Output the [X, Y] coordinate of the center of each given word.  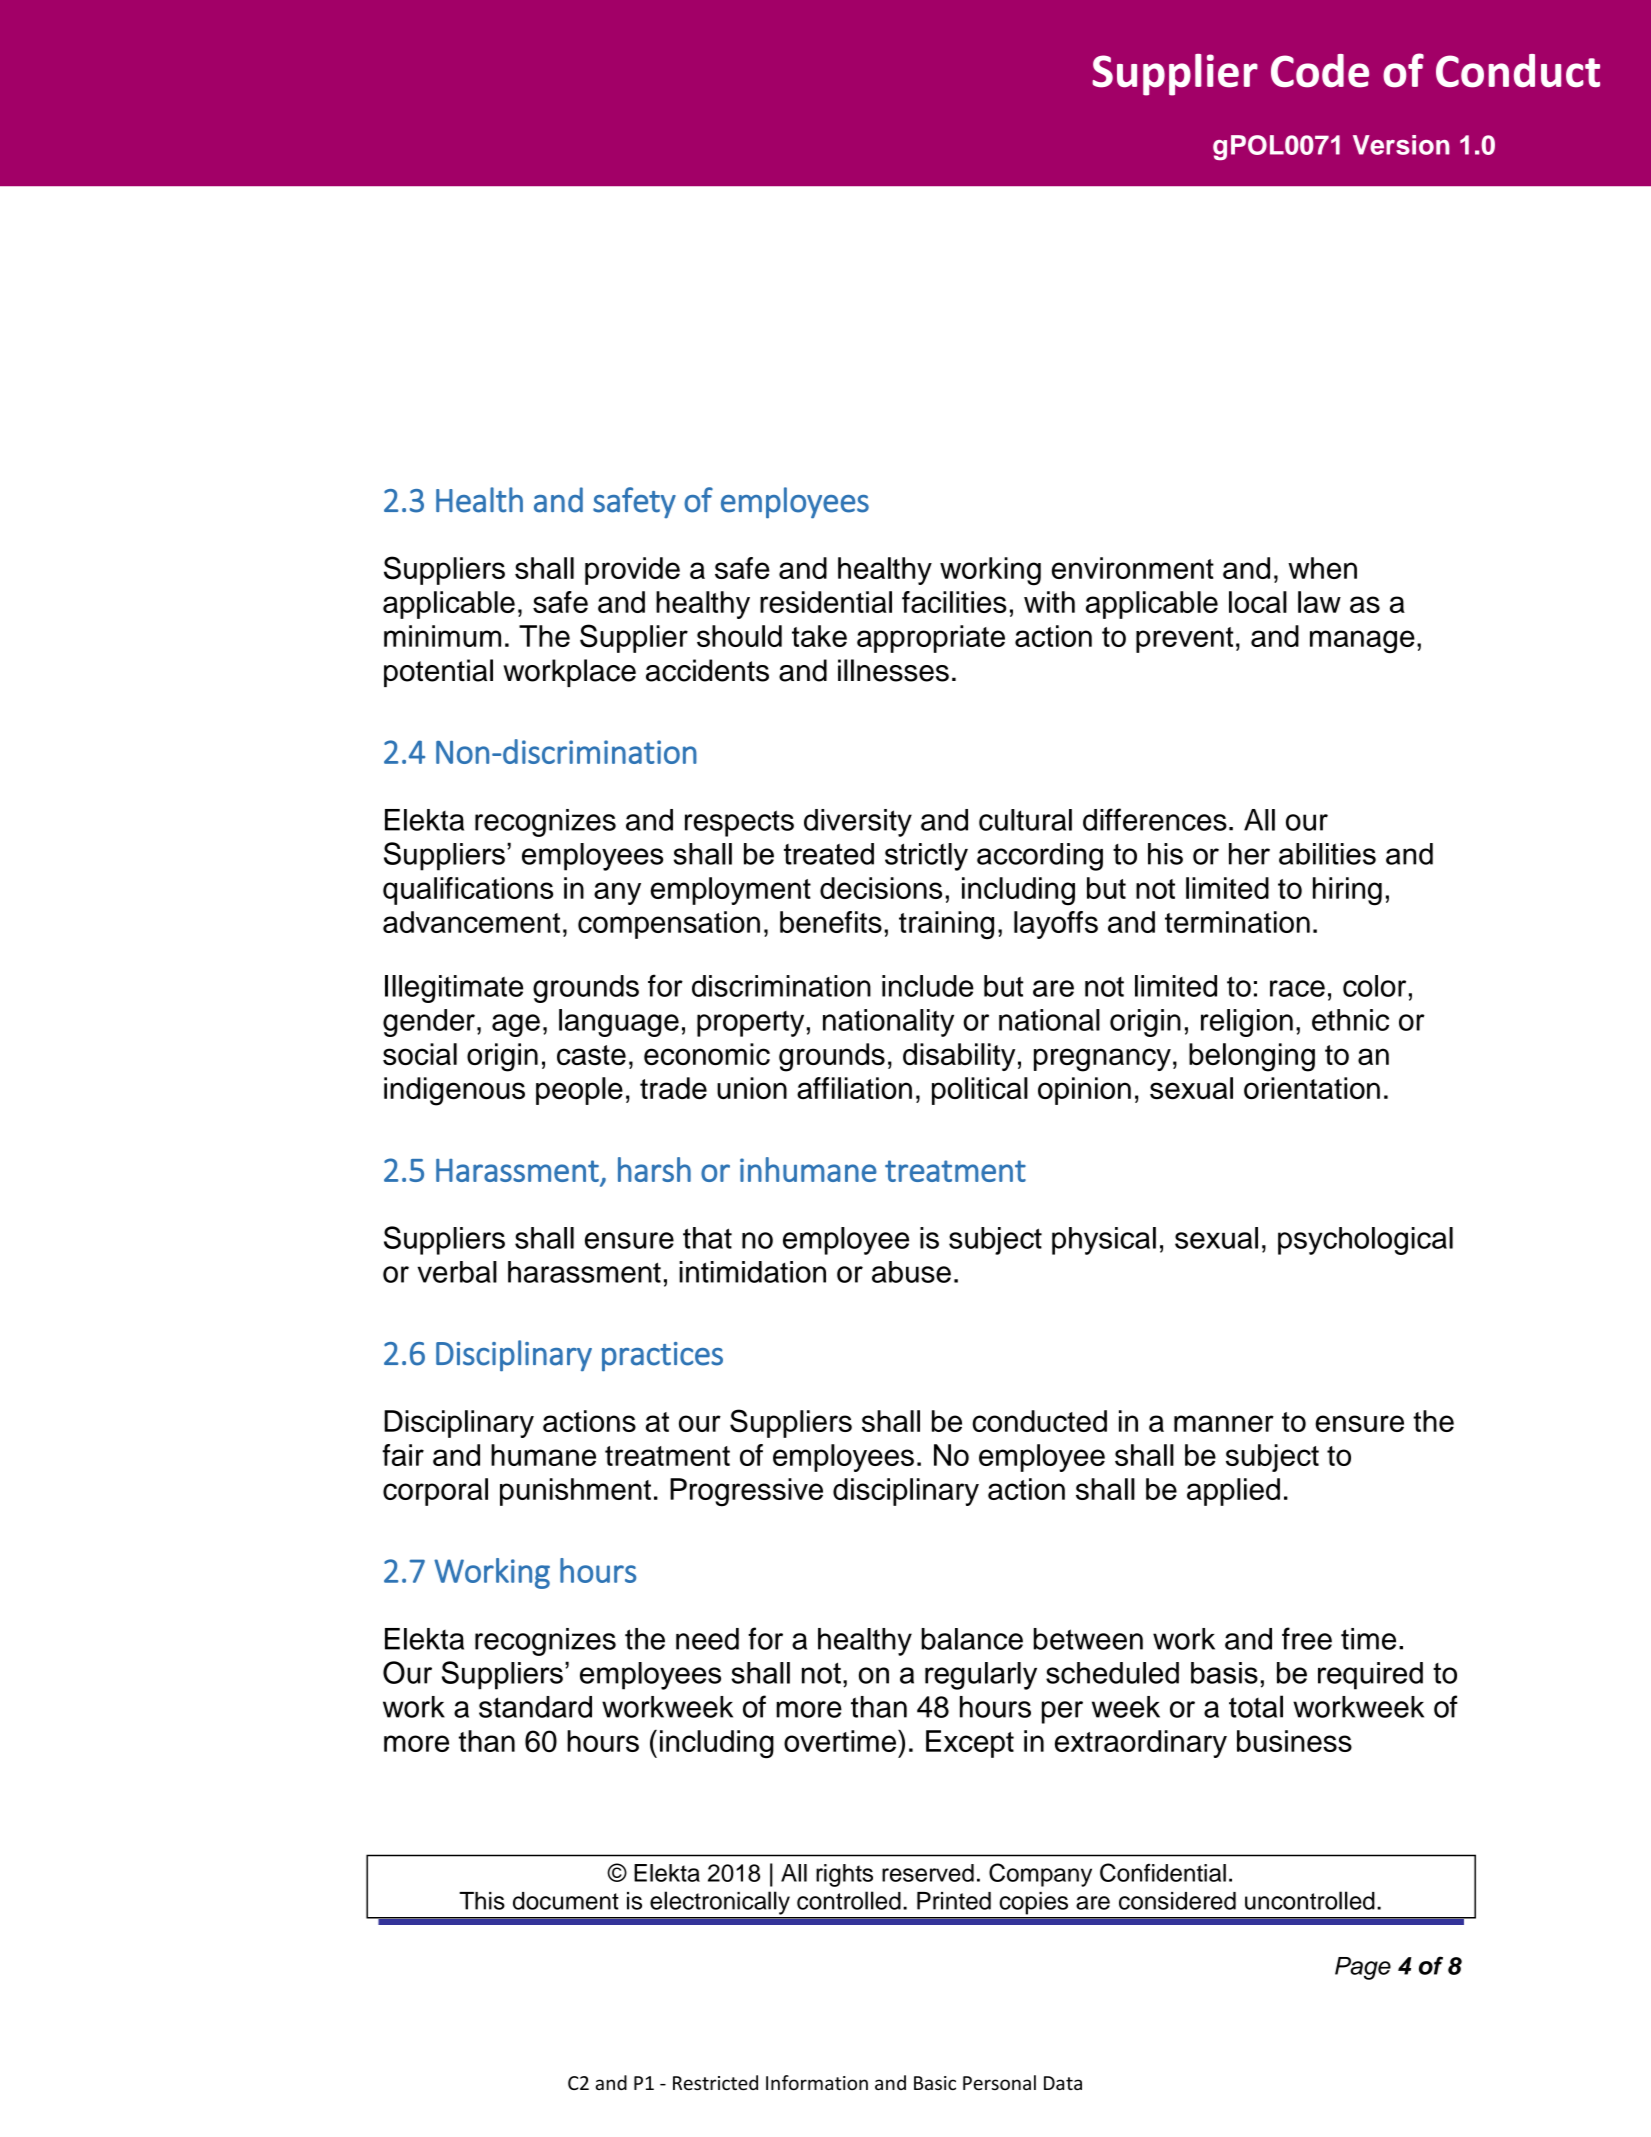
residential [826, 602]
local [1258, 602]
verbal [457, 1272]
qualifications [468, 891]
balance [972, 1639]
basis [1224, 1673]
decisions [881, 888]
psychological [1365, 1241]
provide [632, 571]
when [1322, 568]
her [1249, 854]
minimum [442, 636]
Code [1320, 71]
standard [535, 1707]
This [482, 1901]
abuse [911, 1272]
